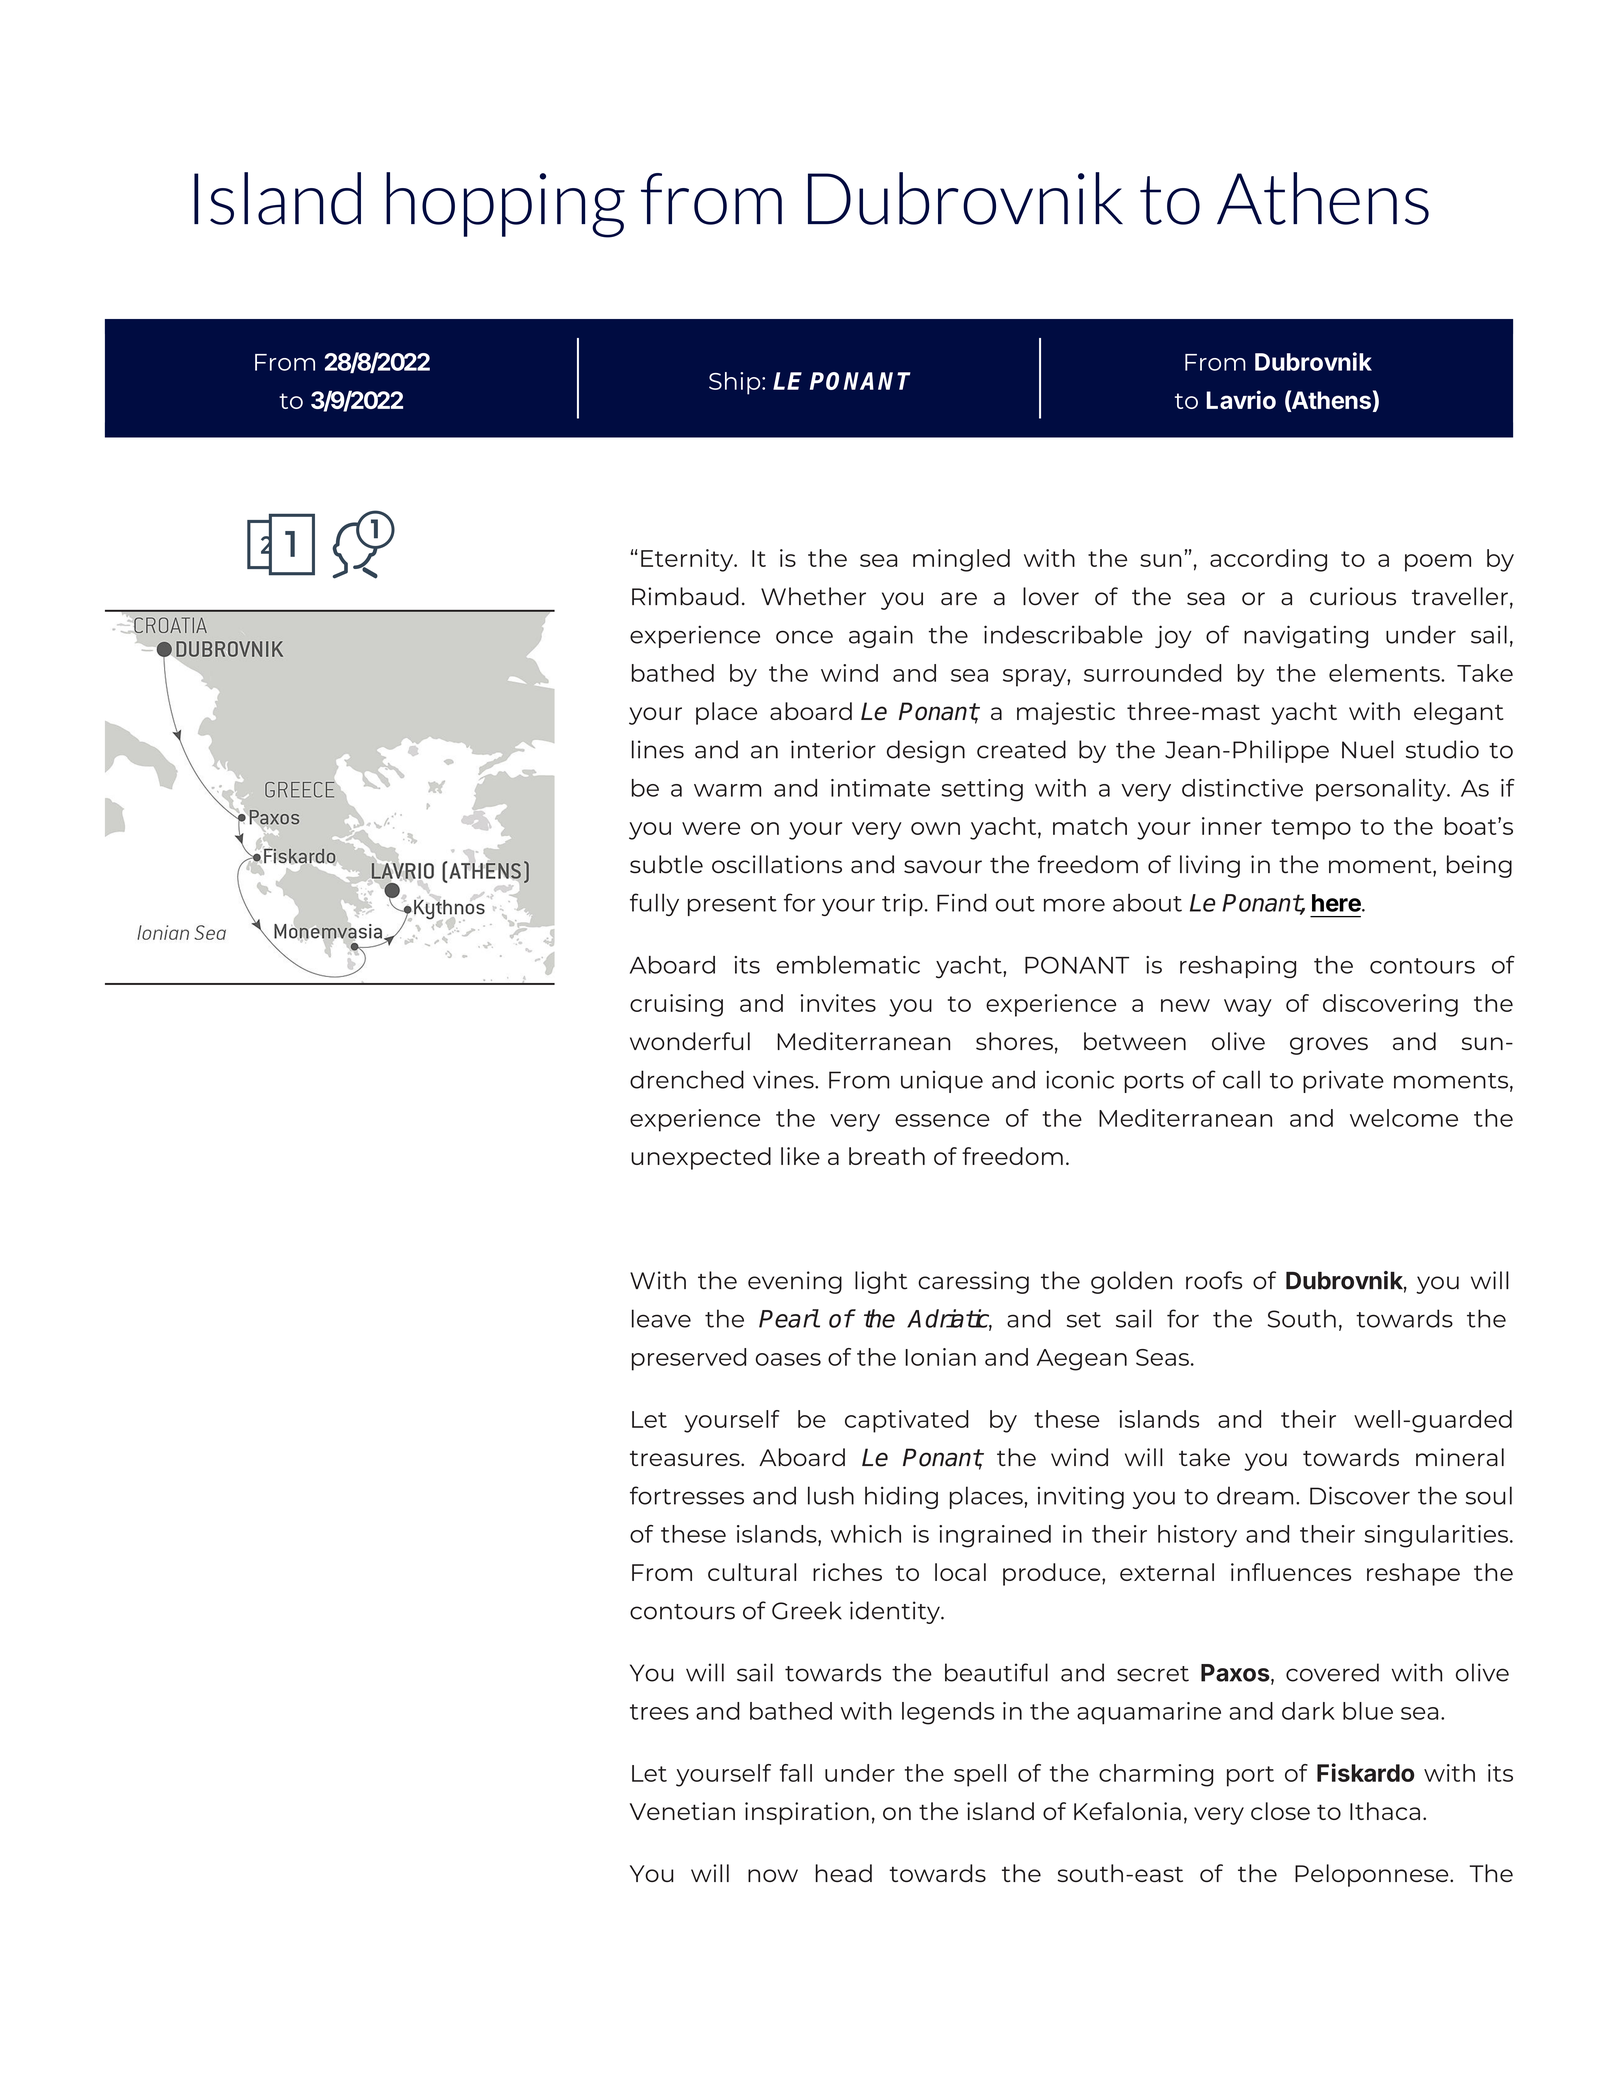 The width and height of the screenshot is (1618, 2094). I want to click on hopping, so click(505, 205).
